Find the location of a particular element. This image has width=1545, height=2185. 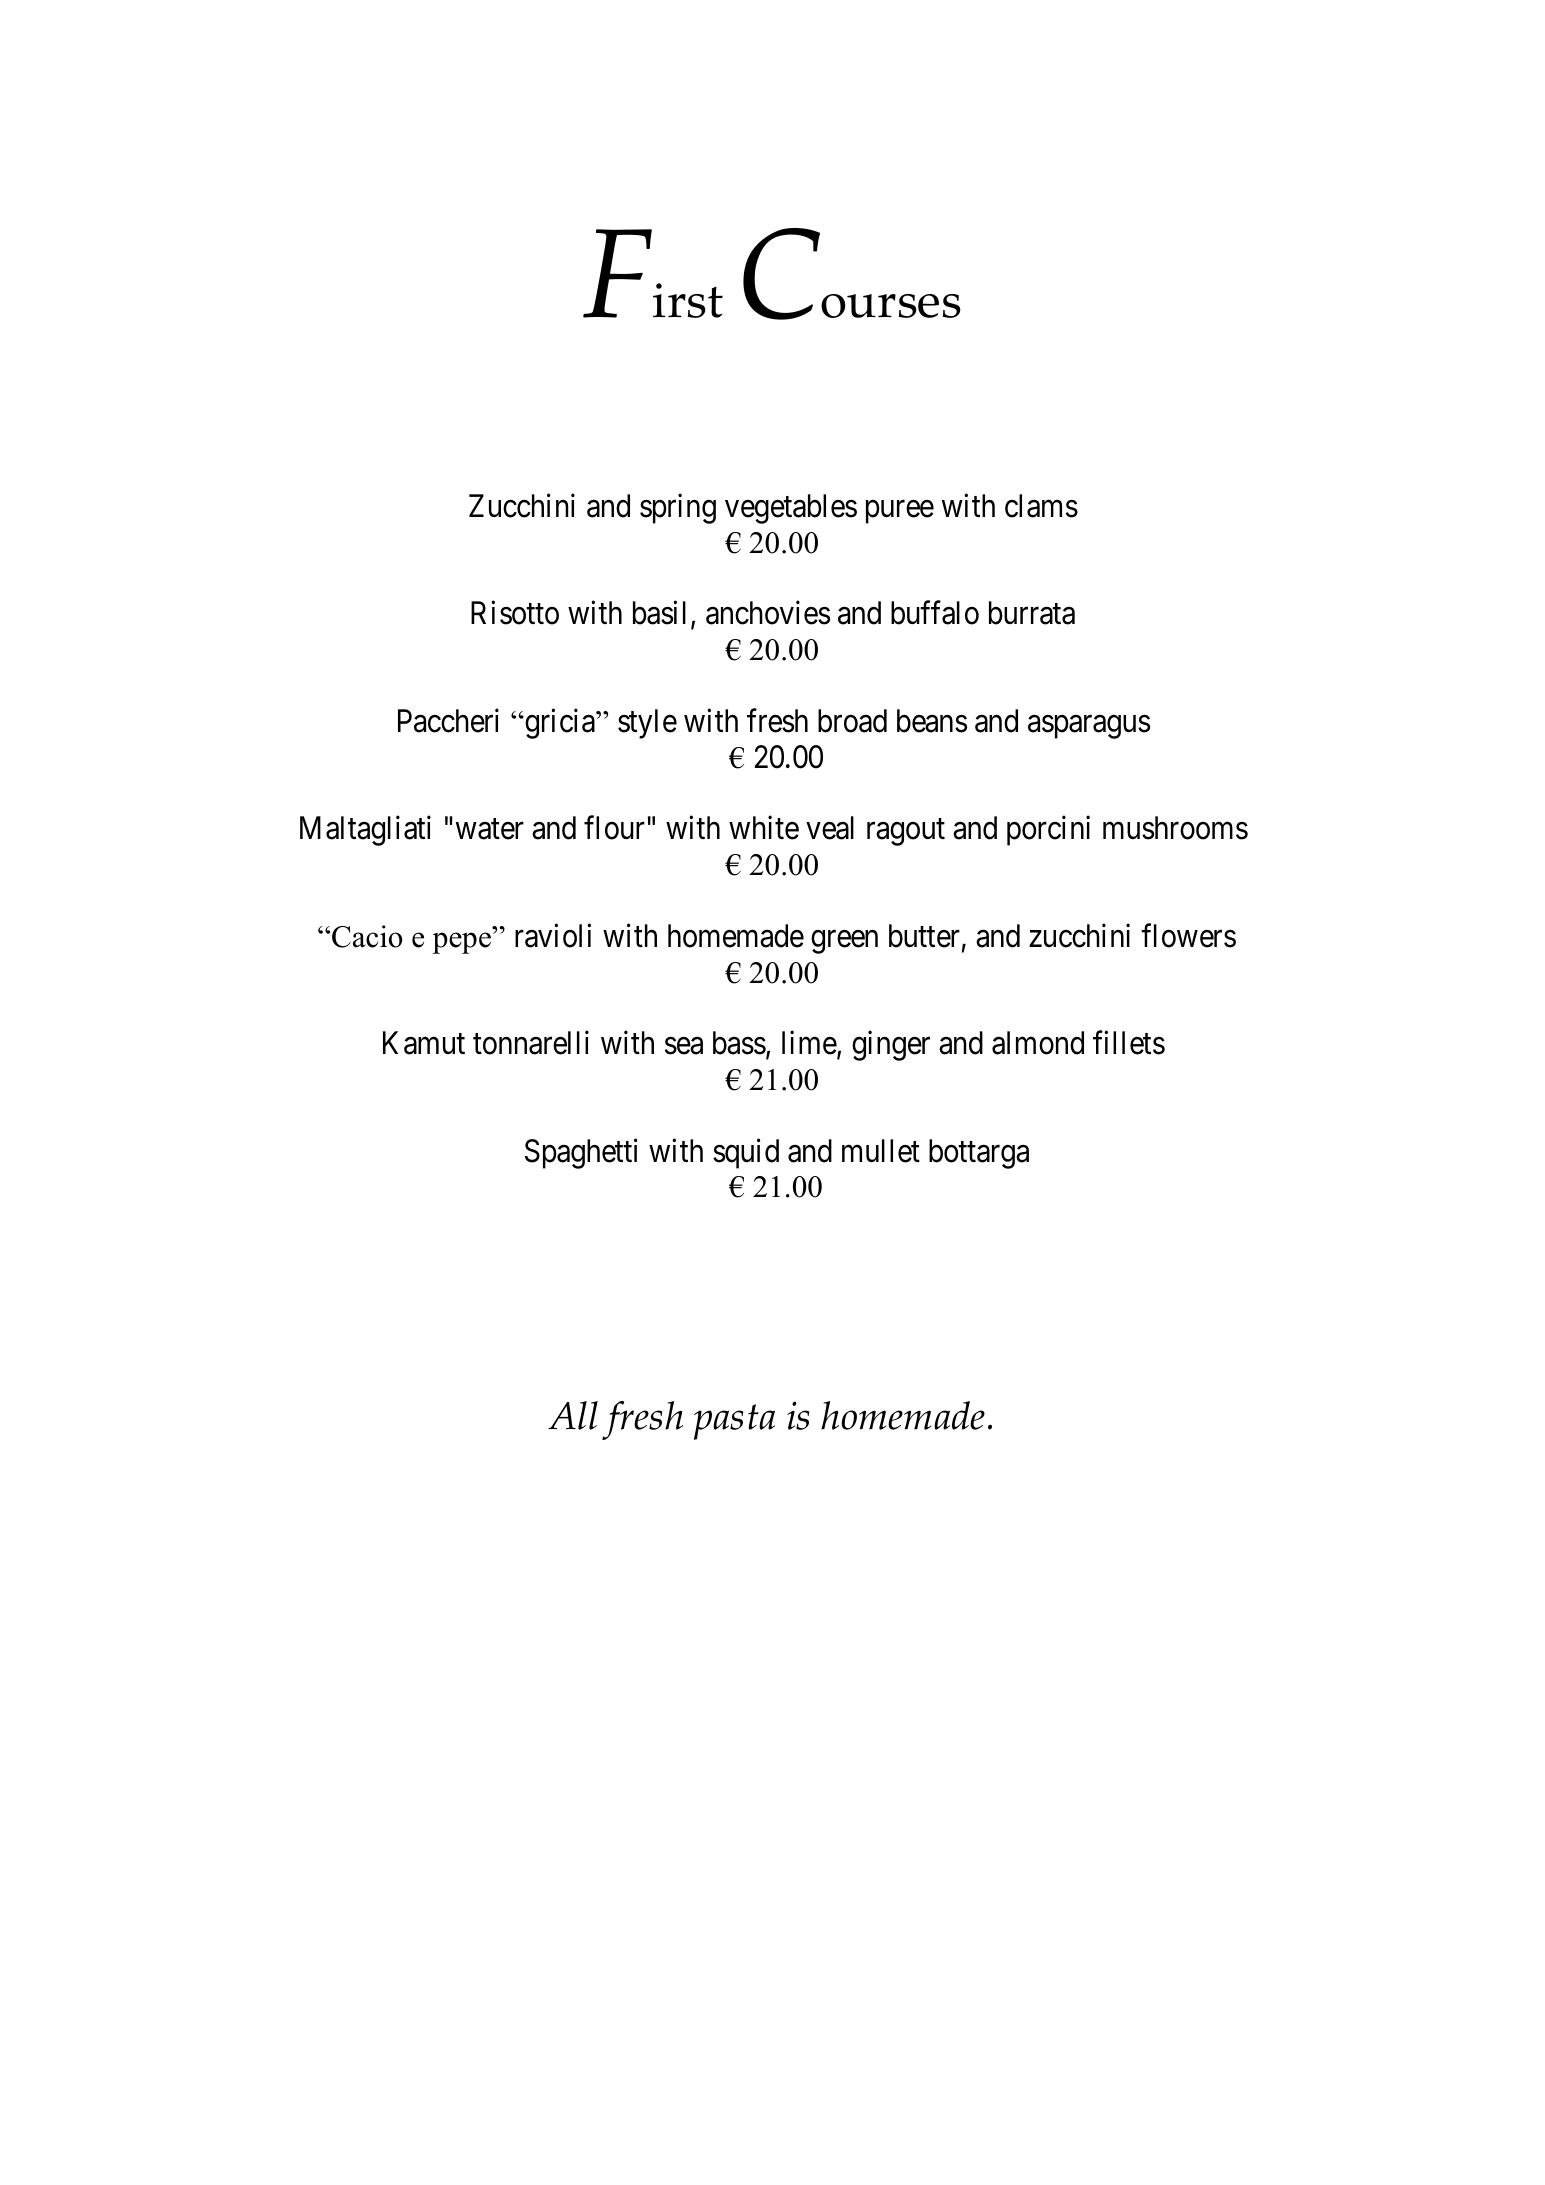

clams is located at coordinates (1041, 506).
